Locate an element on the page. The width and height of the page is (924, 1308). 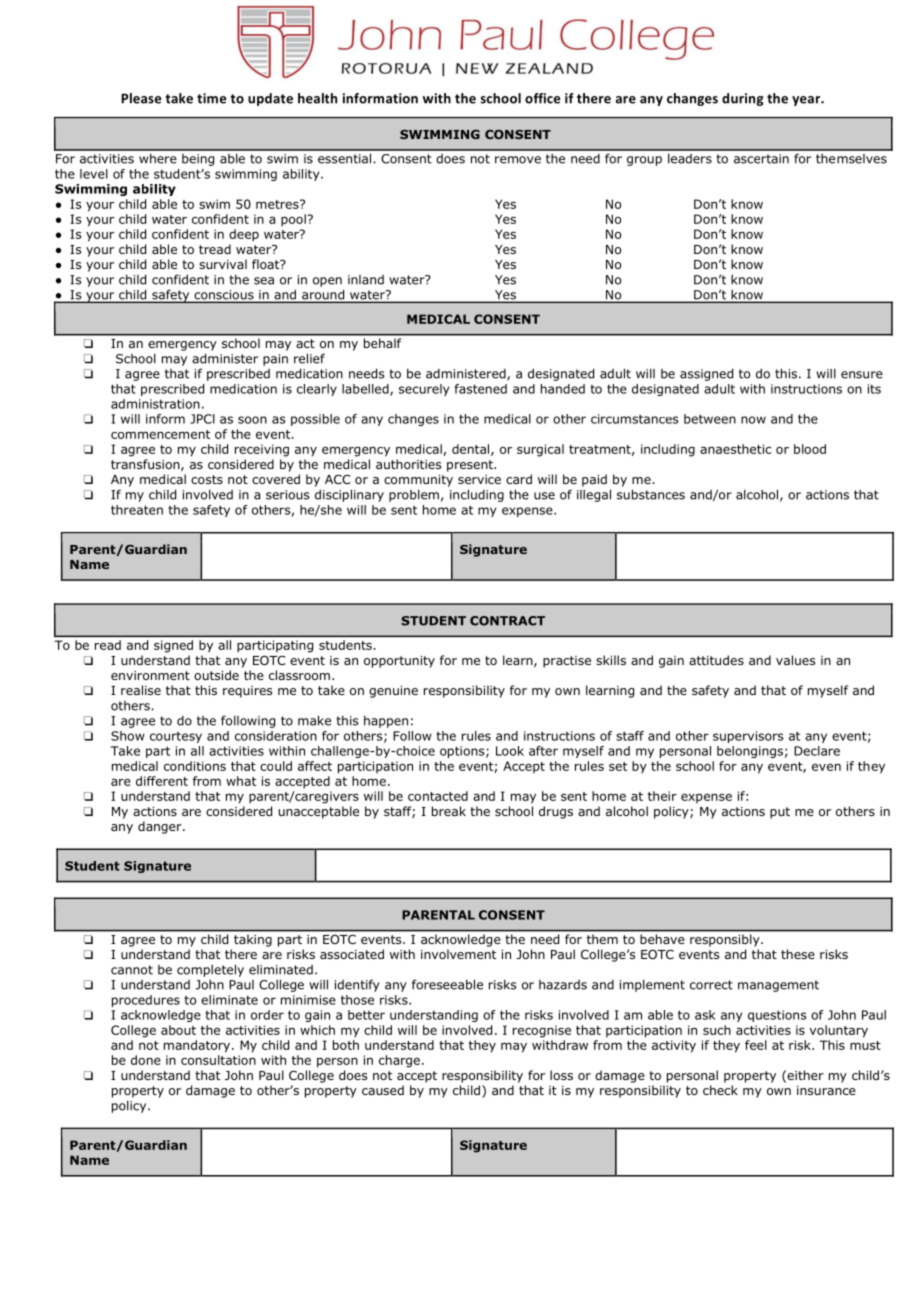
recognise is located at coordinates (542, 1031).
